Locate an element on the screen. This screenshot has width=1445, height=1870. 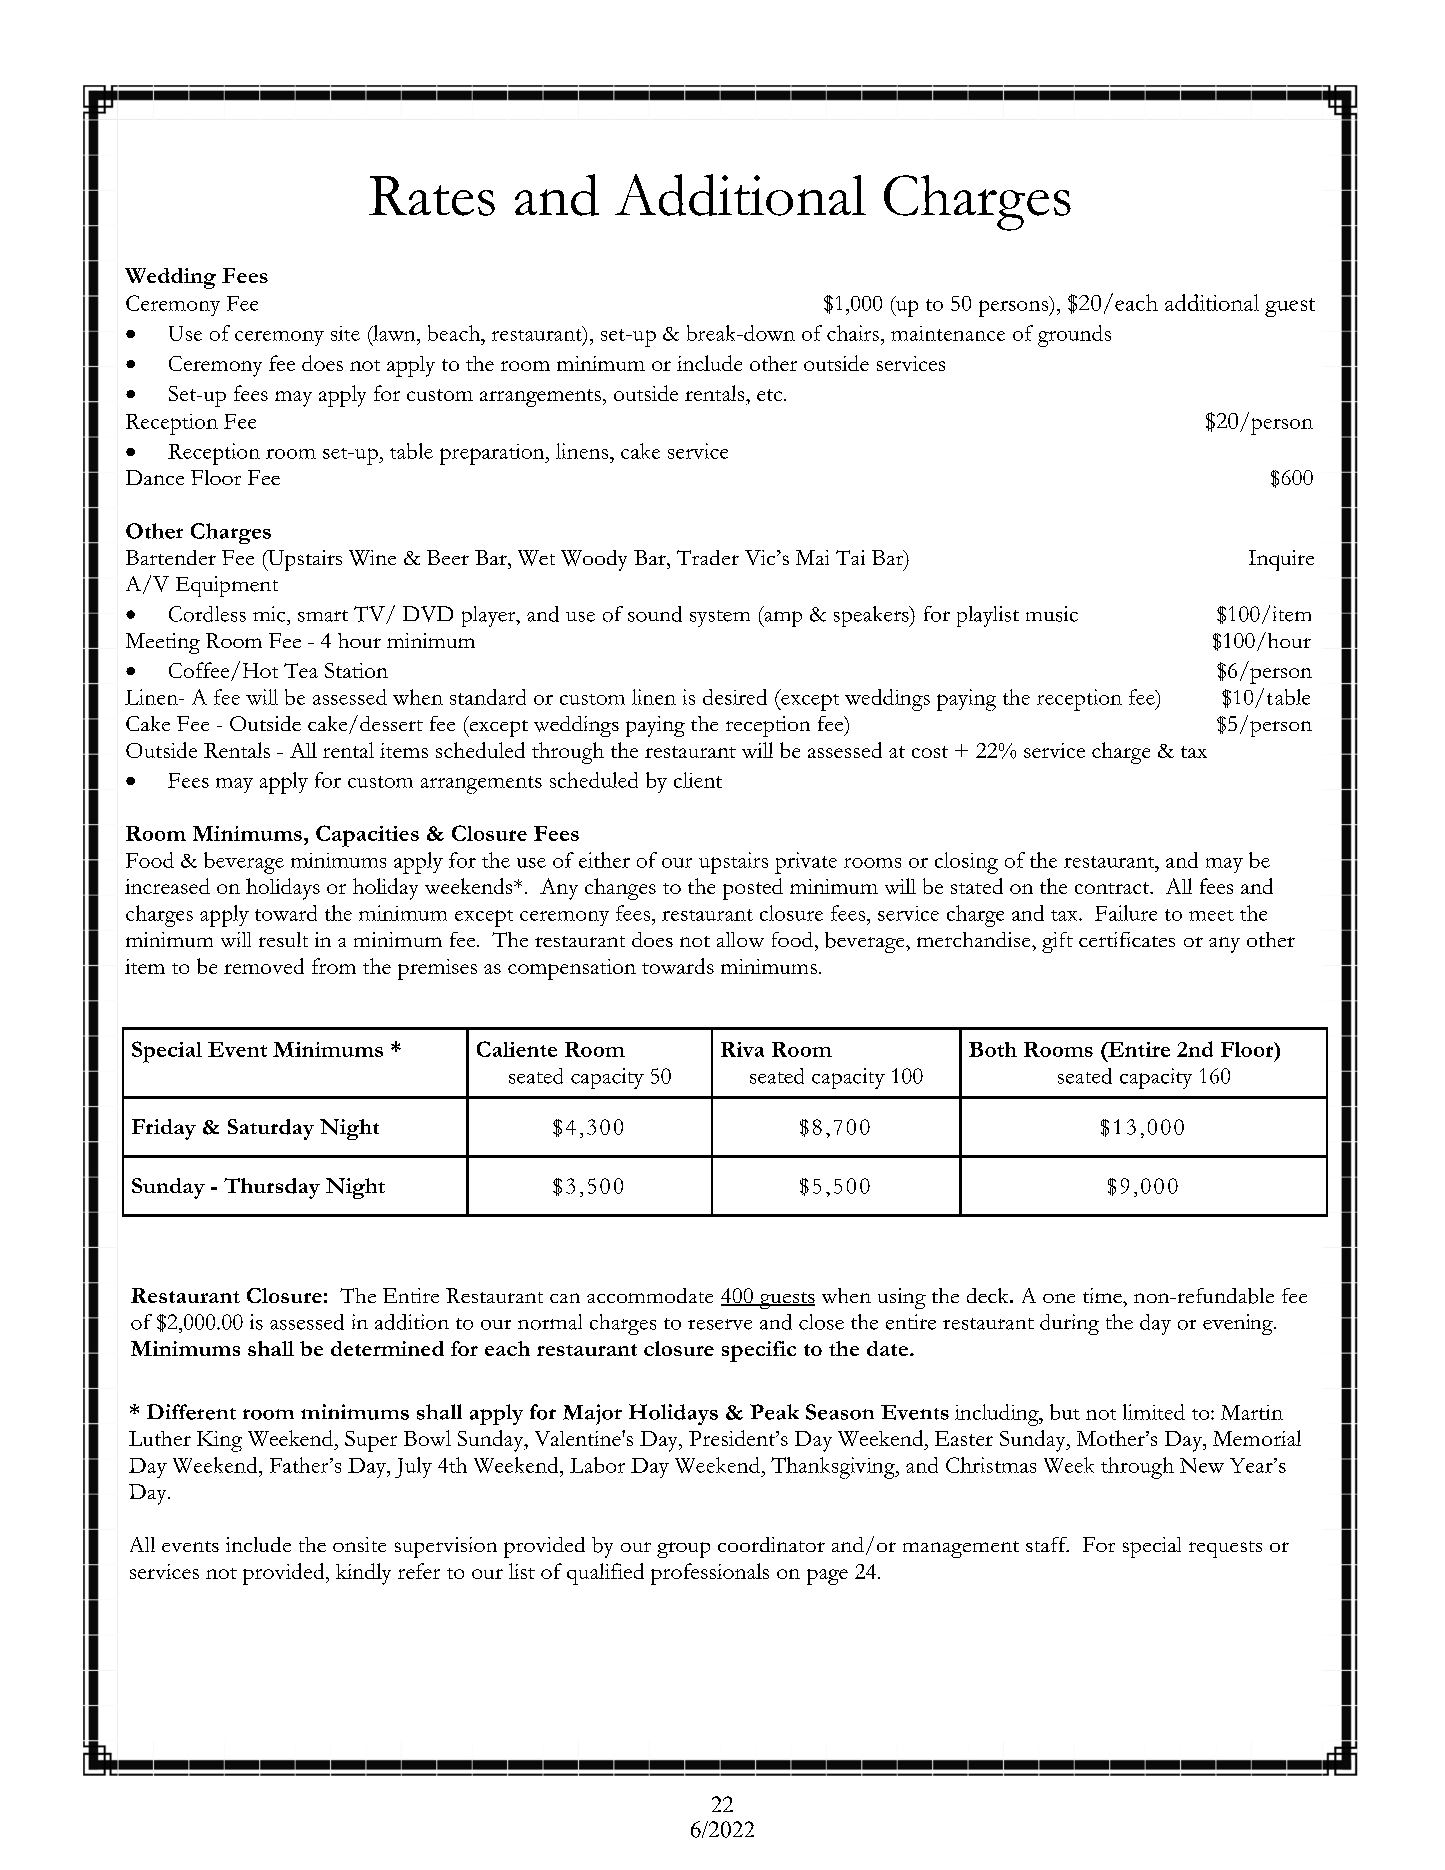
kindly is located at coordinates (363, 1574).
